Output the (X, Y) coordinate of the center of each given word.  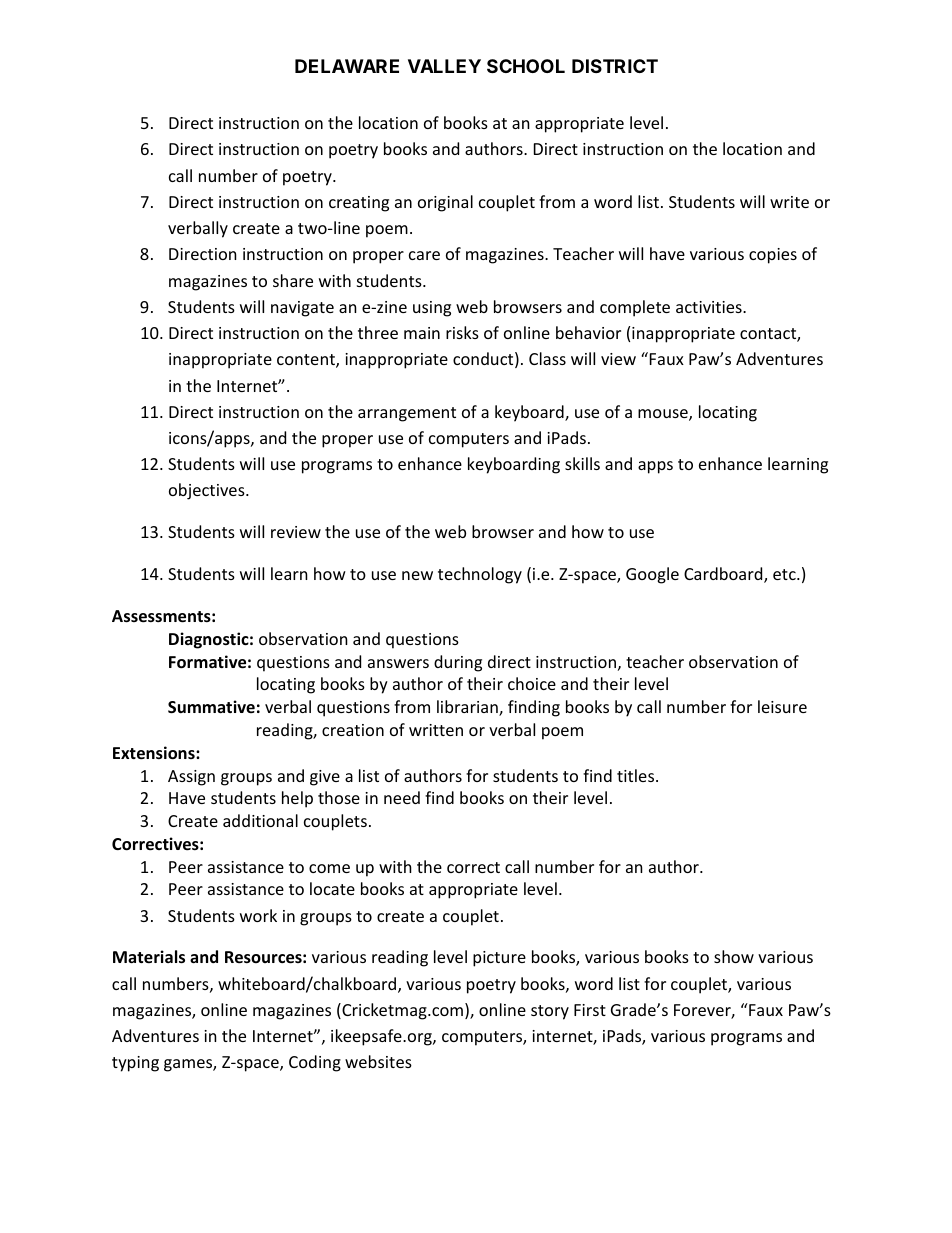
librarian (468, 708)
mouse (664, 415)
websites (378, 1061)
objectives (208, 491)
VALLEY (444, 66)
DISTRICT (615, 66)
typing (135, 1064)
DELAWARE (347, 66)
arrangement (407, 414)
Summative (211, 707)
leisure (782, 706)
